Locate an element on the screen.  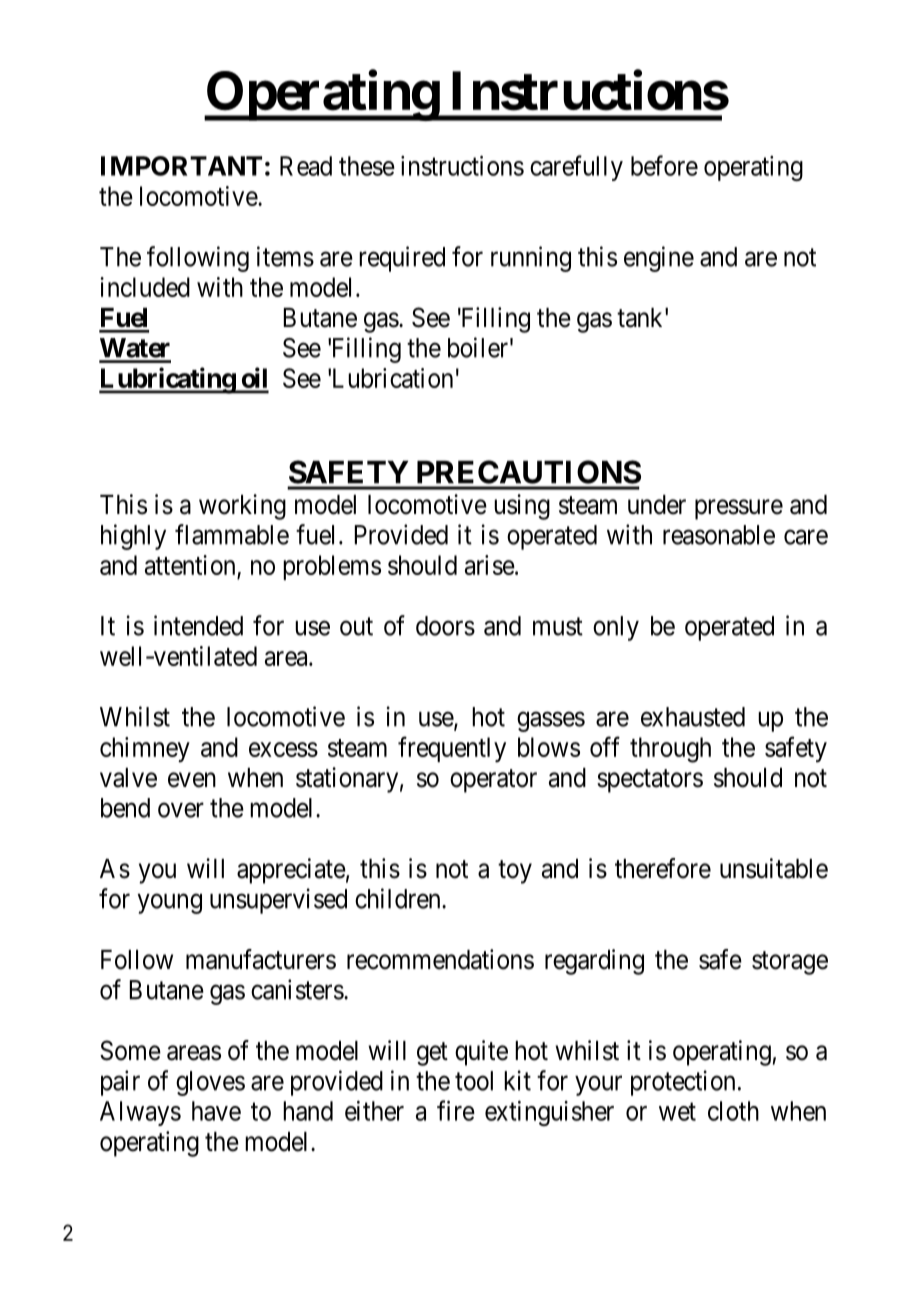
IMPORTANT is located at coordinates (181, 166).
